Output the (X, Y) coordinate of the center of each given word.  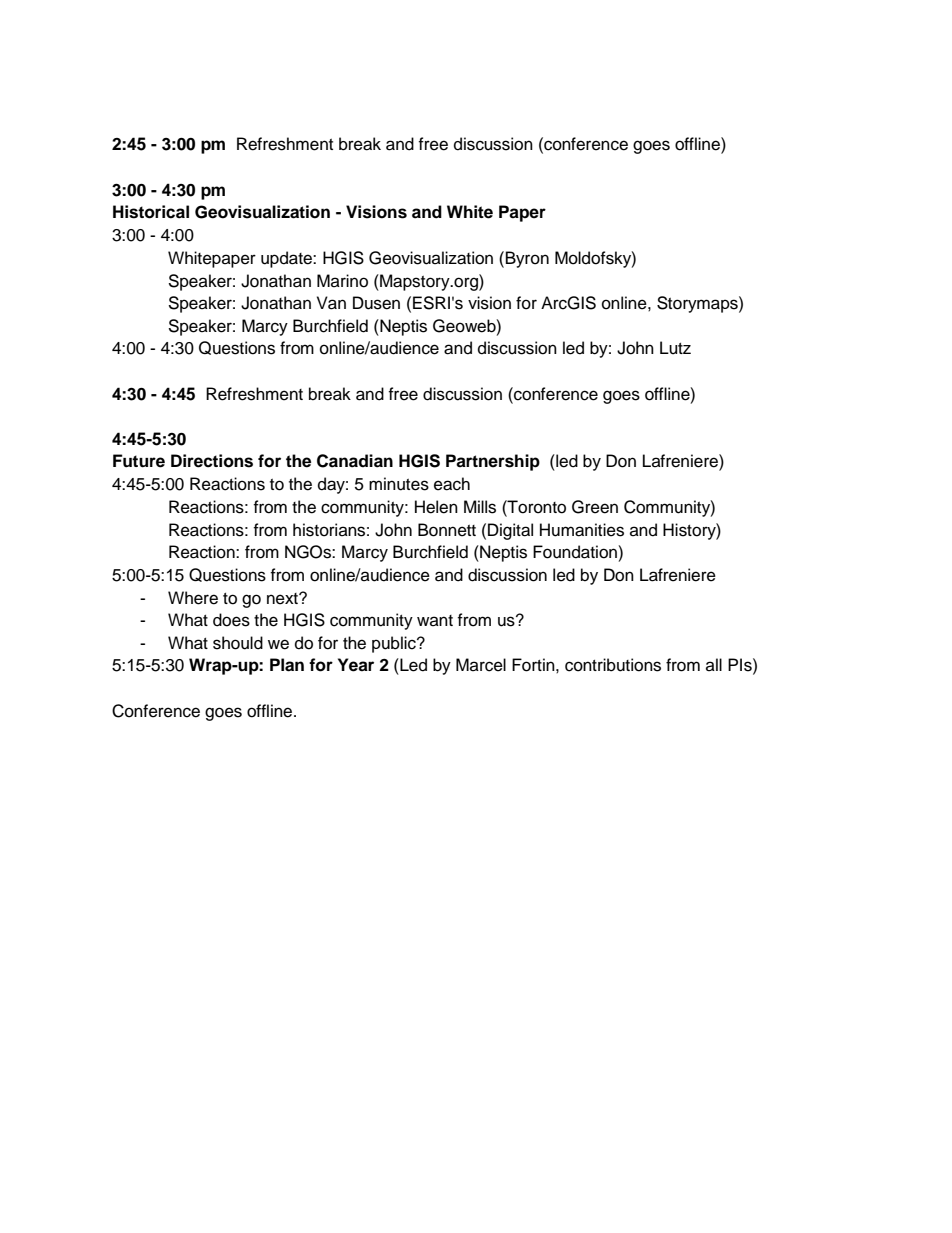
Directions (212, 461)
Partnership (493, 462)
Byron (527, 259)
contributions (613, 665)
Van (331, 303)
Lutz (675, 348)
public (395, 644)
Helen (436, 507)
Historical (151, 212)
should (238, 643)
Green (595, 507)
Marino (342, 281)
